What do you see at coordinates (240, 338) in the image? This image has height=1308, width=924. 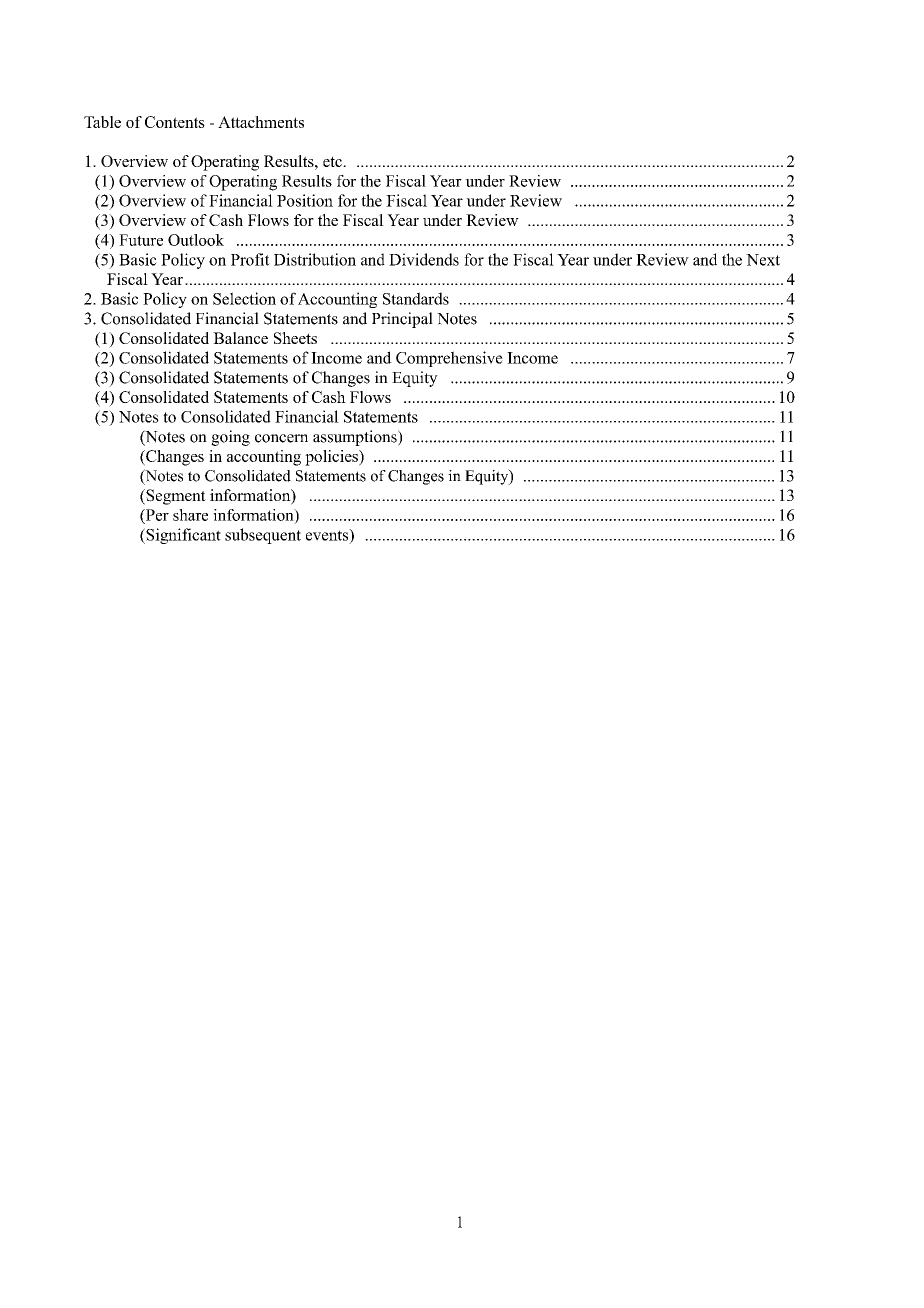 I see `Balance` at bounding box center [240, 338].
